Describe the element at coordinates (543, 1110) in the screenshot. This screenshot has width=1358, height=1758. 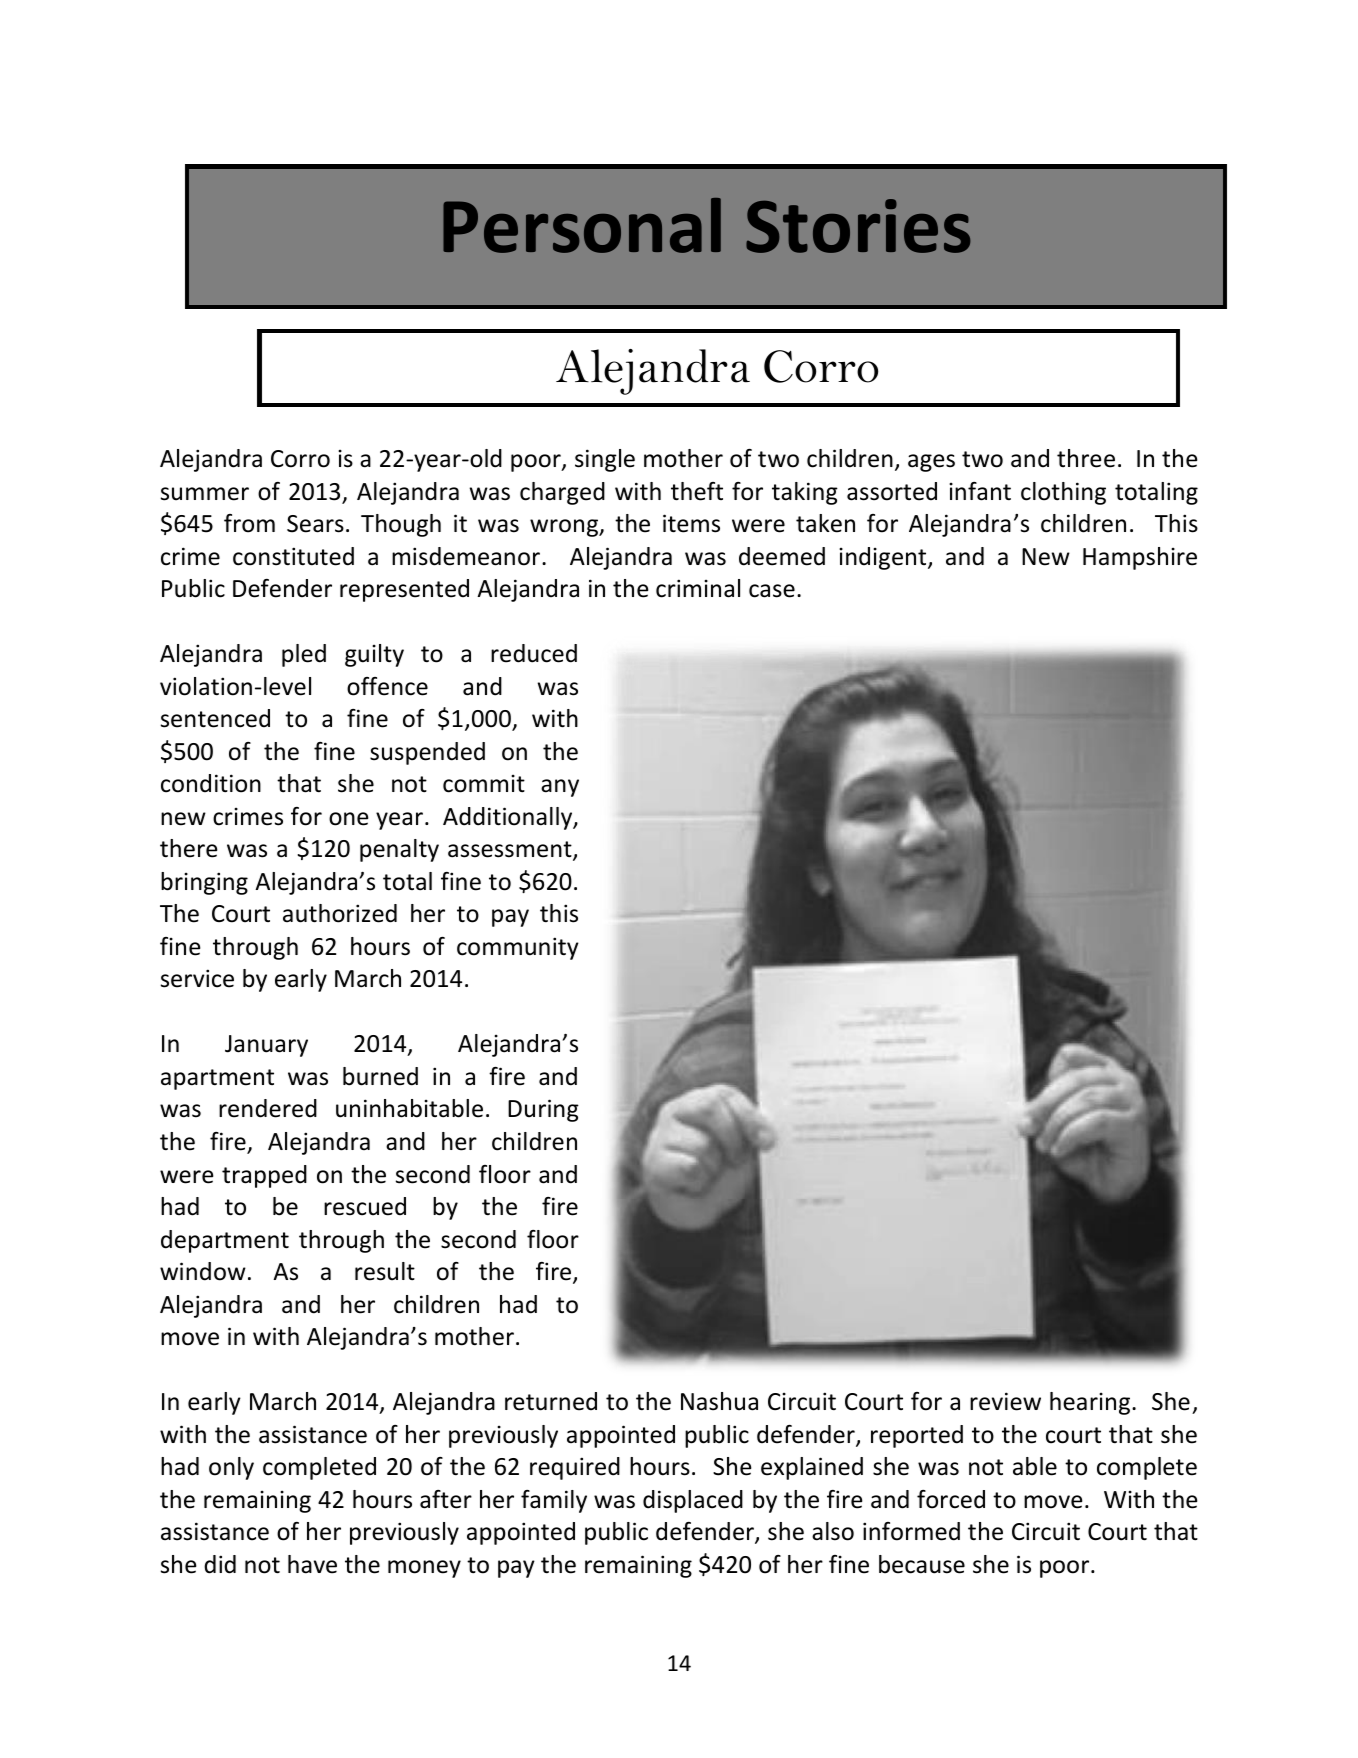
I see `During` at that location.
